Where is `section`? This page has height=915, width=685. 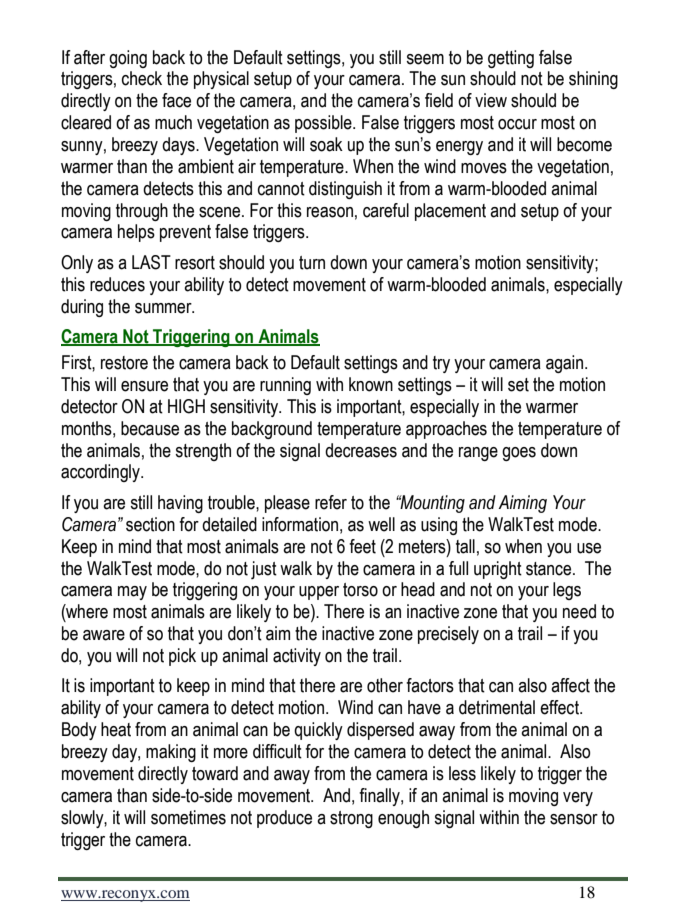 section is located at coordinates (150, 524).
